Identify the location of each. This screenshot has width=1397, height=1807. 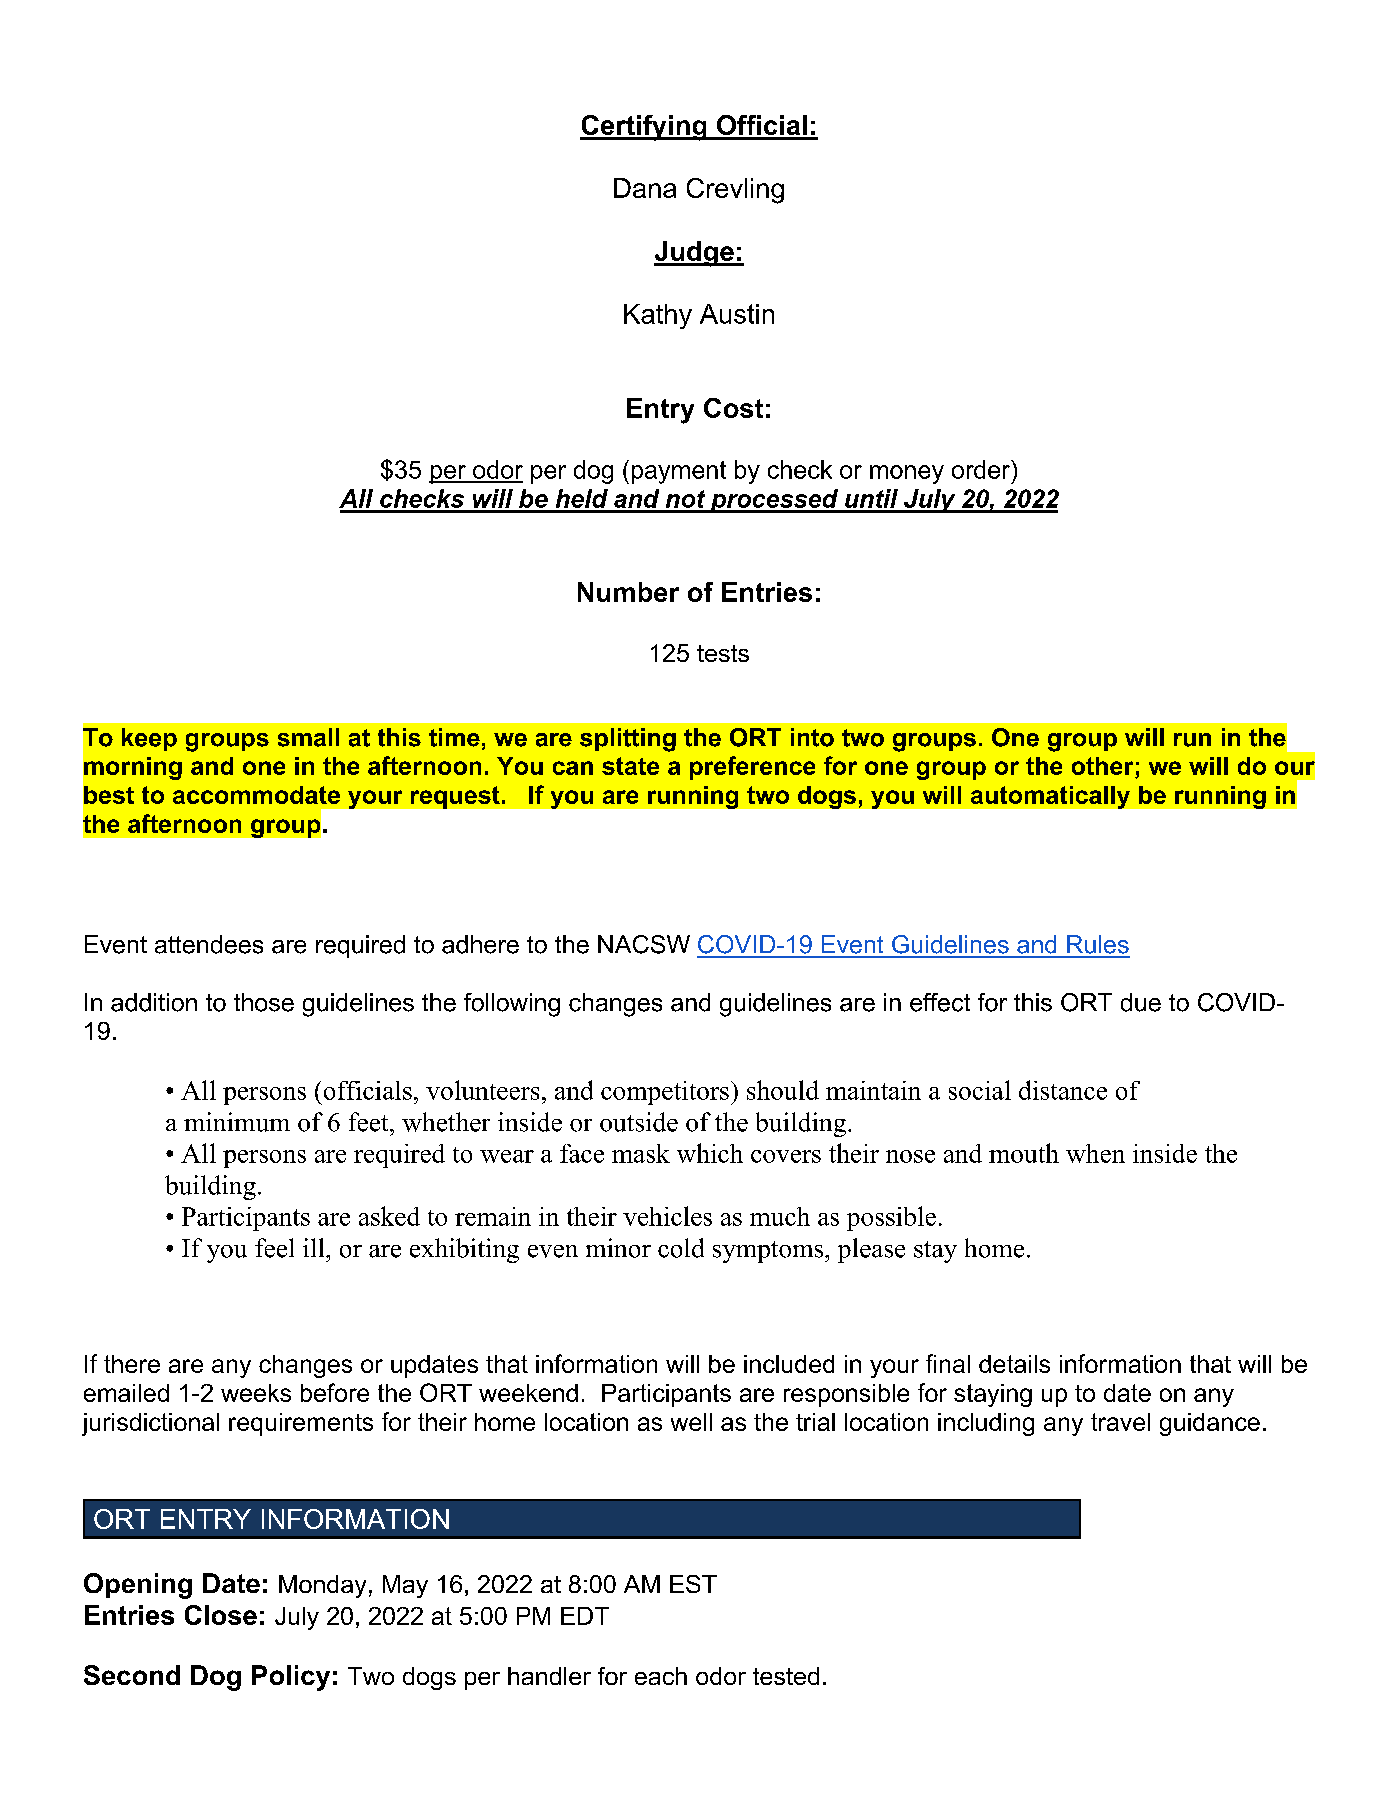
(661, 1676).
